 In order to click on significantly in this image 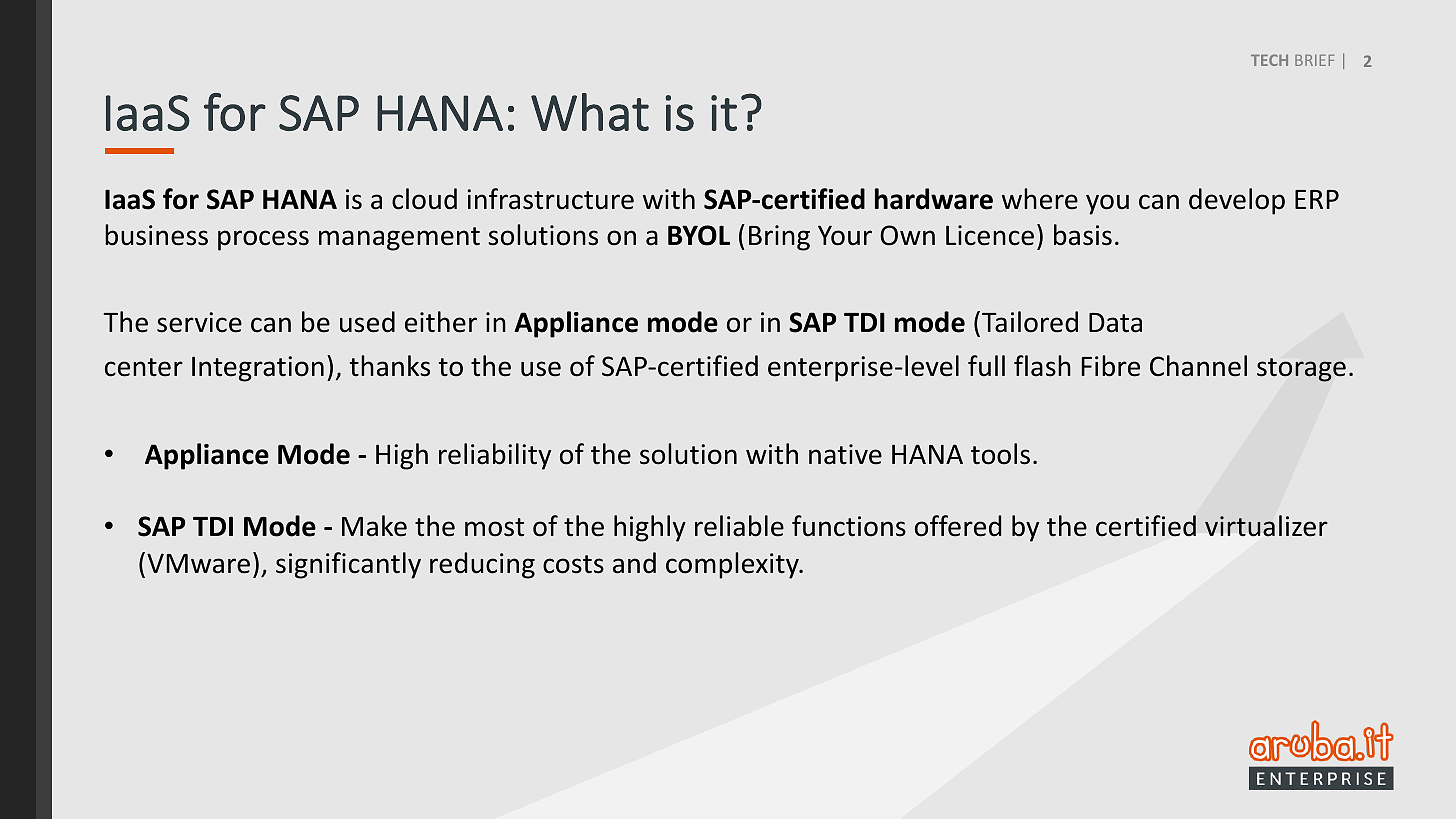, I will do `click(348, 565)`.
